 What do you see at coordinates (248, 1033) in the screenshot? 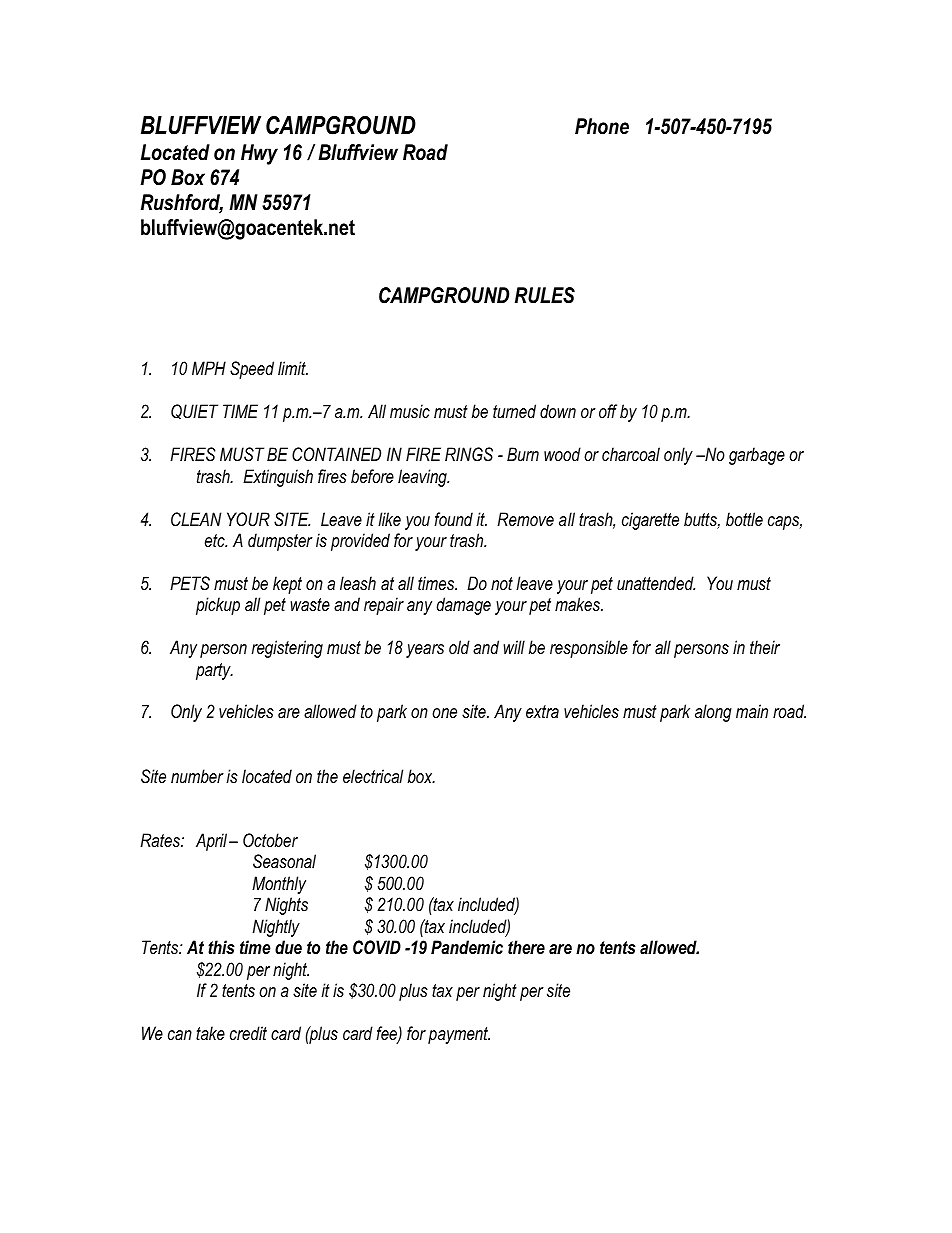
I see `credit` at bounding box center [248, 1033].
